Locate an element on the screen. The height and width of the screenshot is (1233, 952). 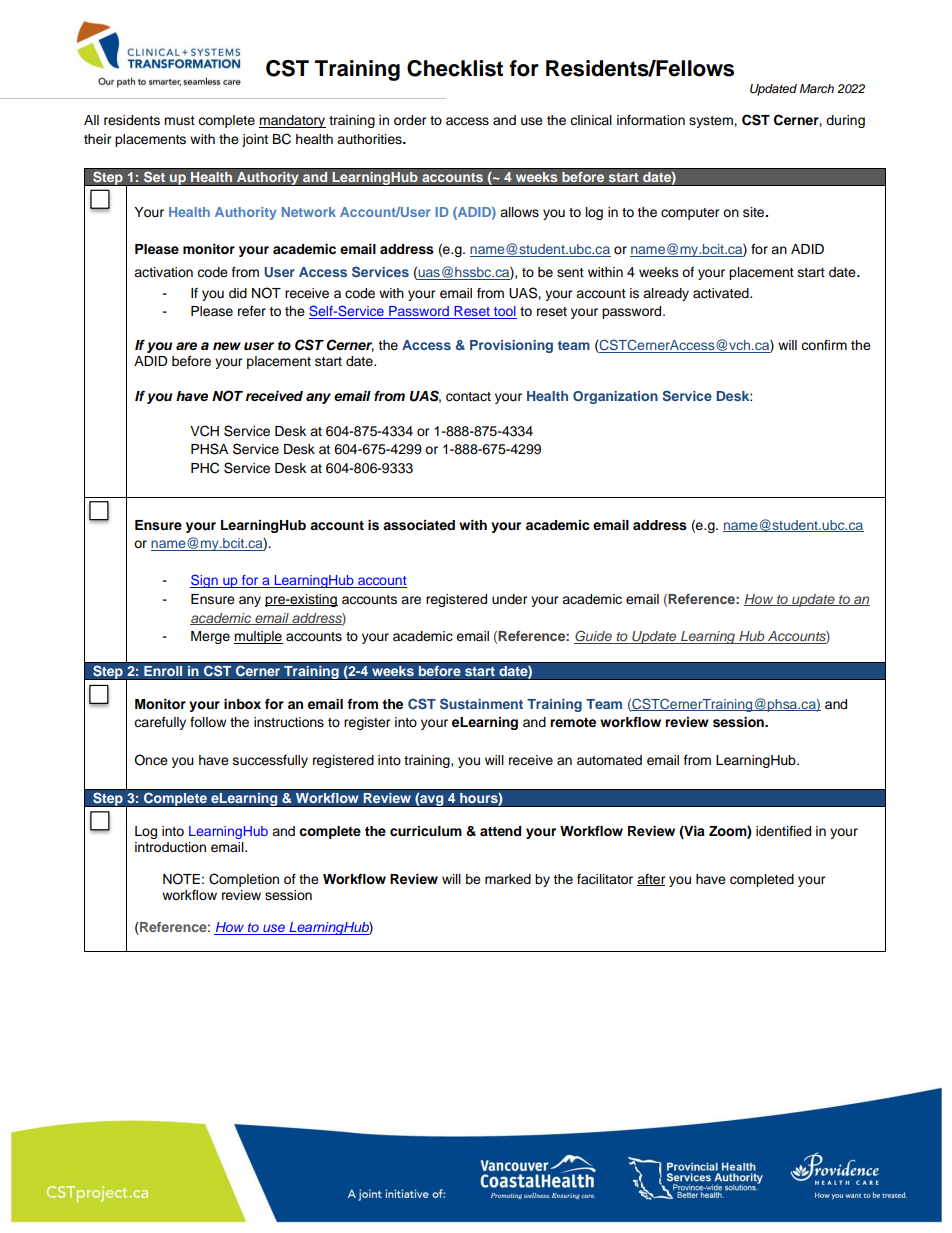
activation is located at coordinates (163, 272).
